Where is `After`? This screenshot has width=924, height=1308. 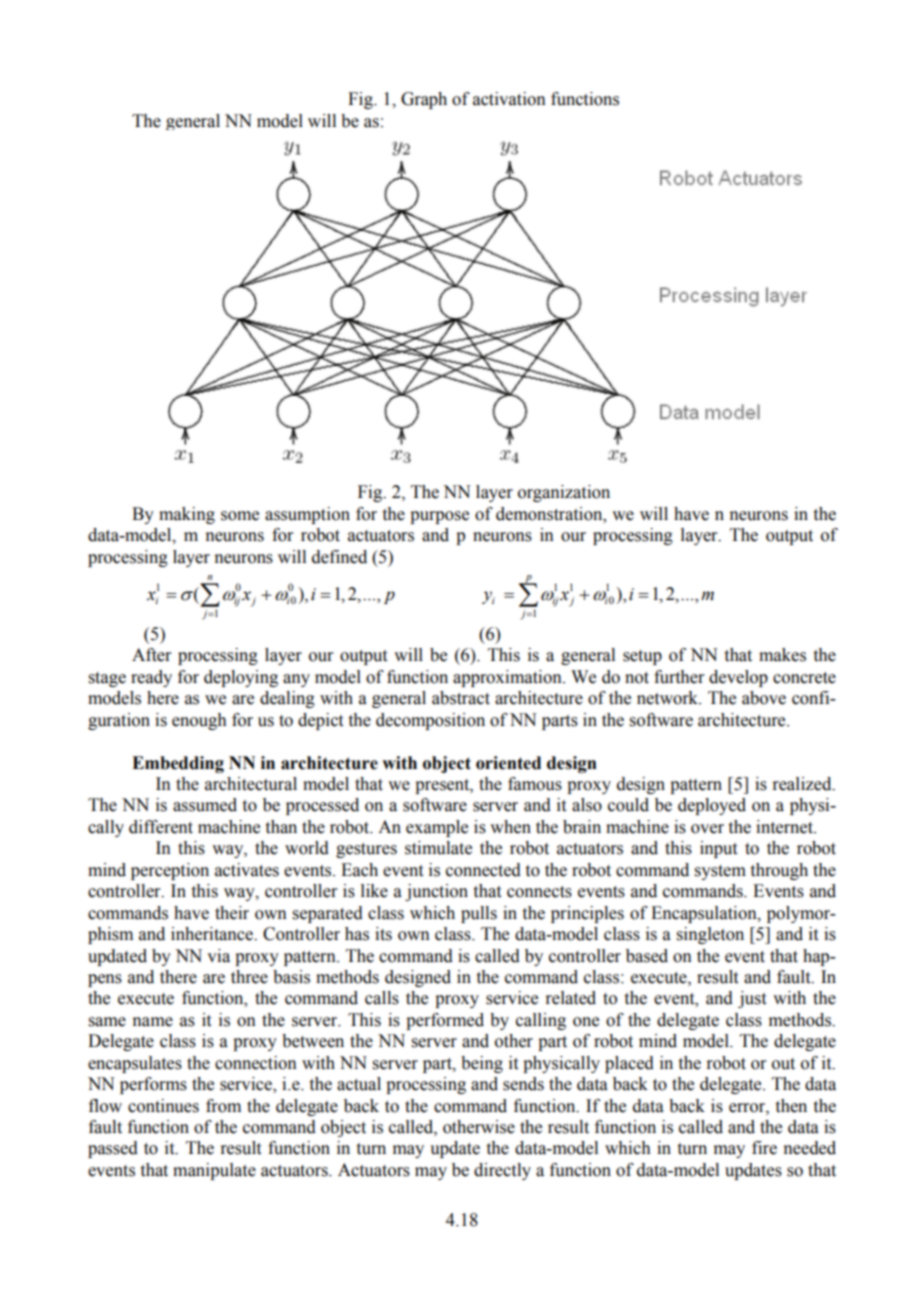
After is located at coordinates (152, 655).
